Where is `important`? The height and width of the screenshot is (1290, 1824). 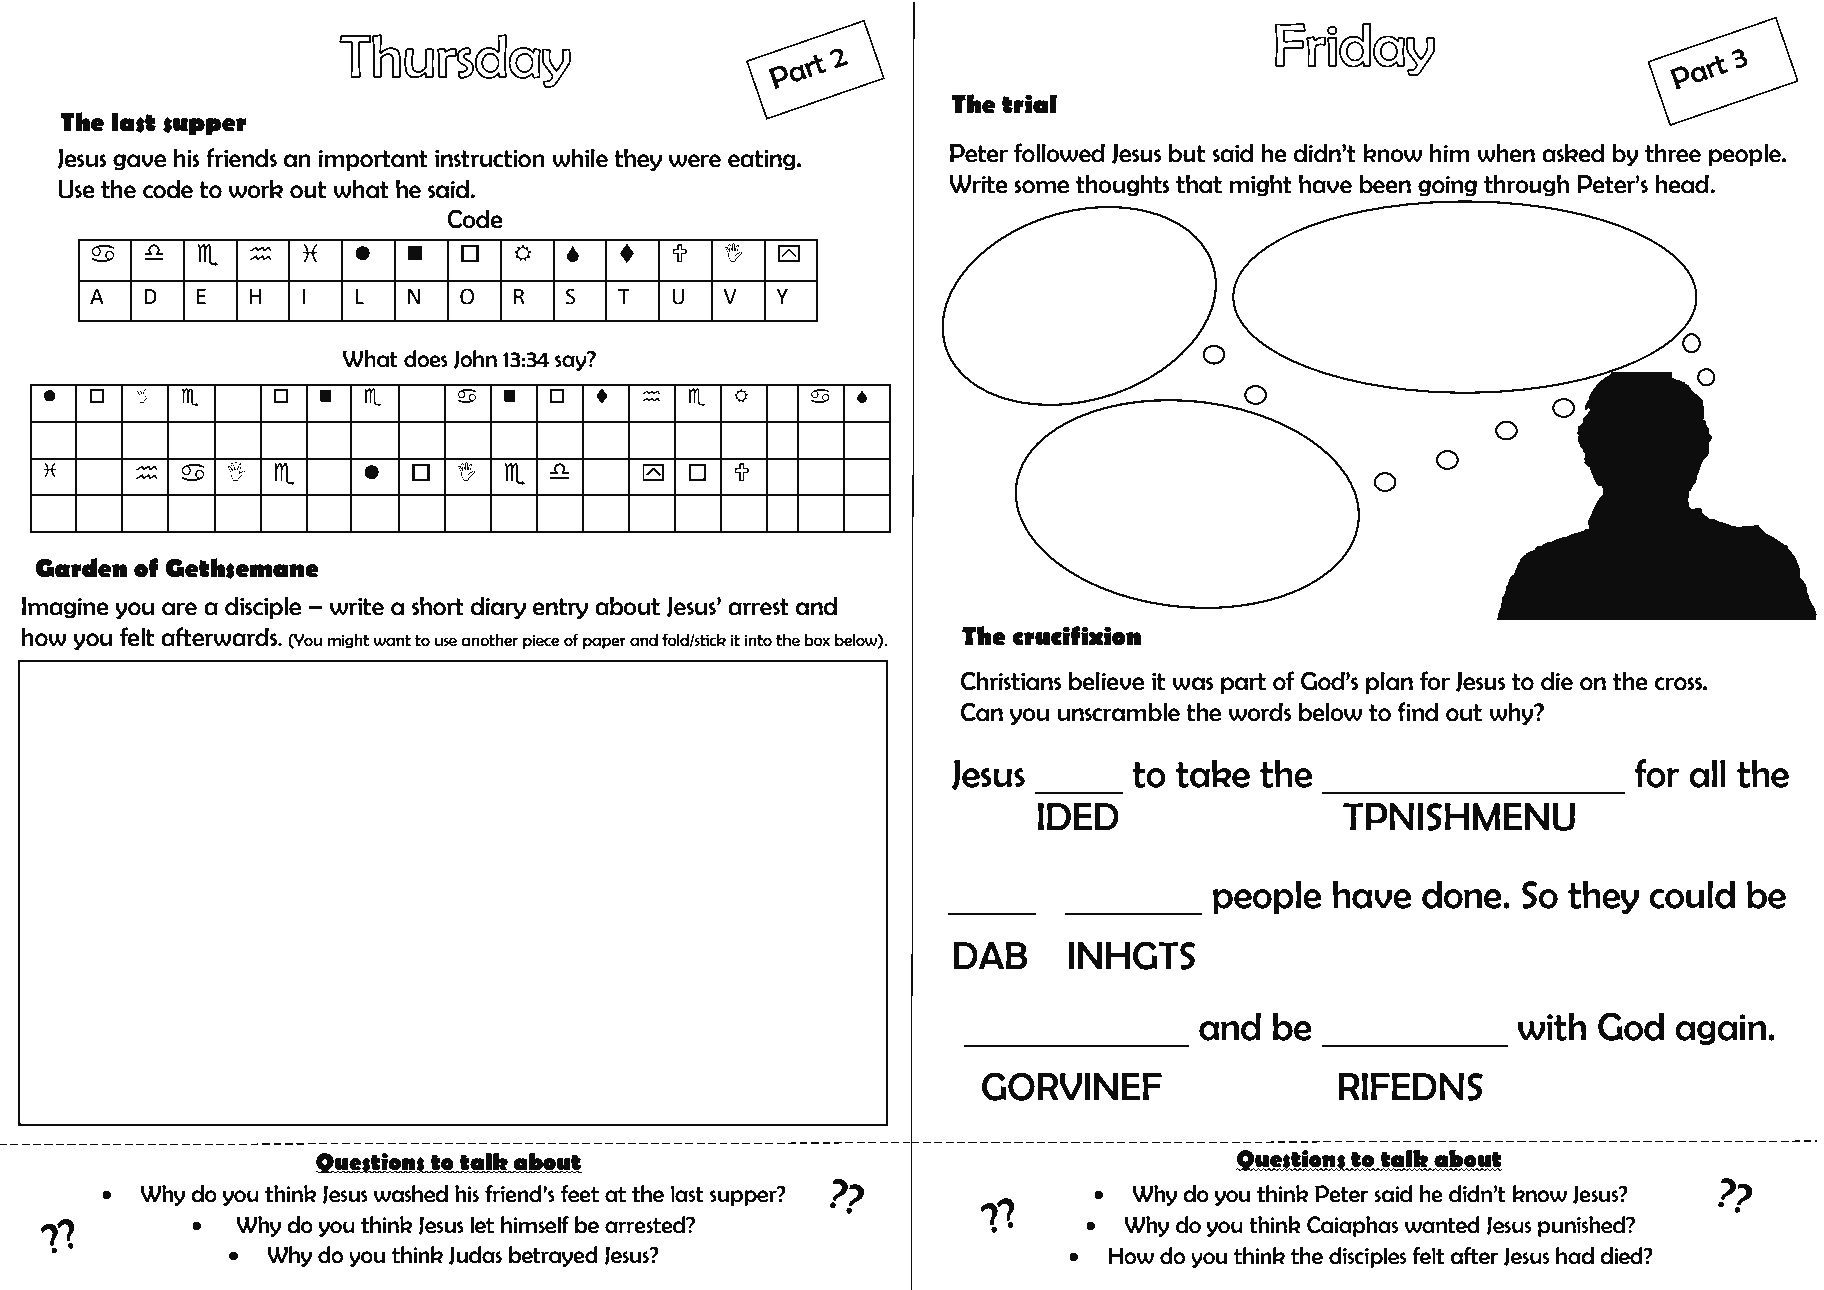
important is located at coordinates (373, 160).
